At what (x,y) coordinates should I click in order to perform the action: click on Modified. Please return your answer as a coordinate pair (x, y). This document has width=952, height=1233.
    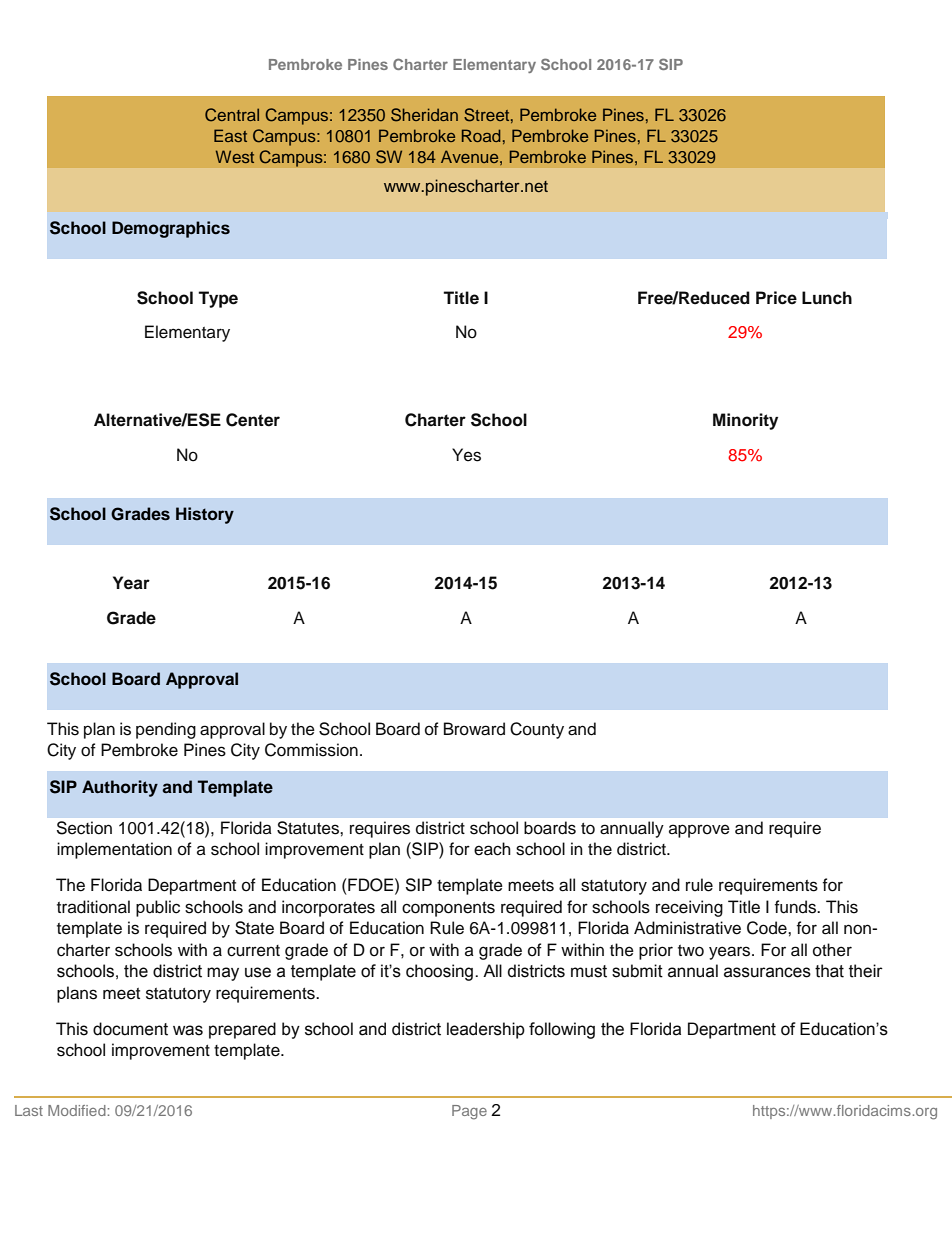
    Looking at the image, I should click on (77, 1110).
